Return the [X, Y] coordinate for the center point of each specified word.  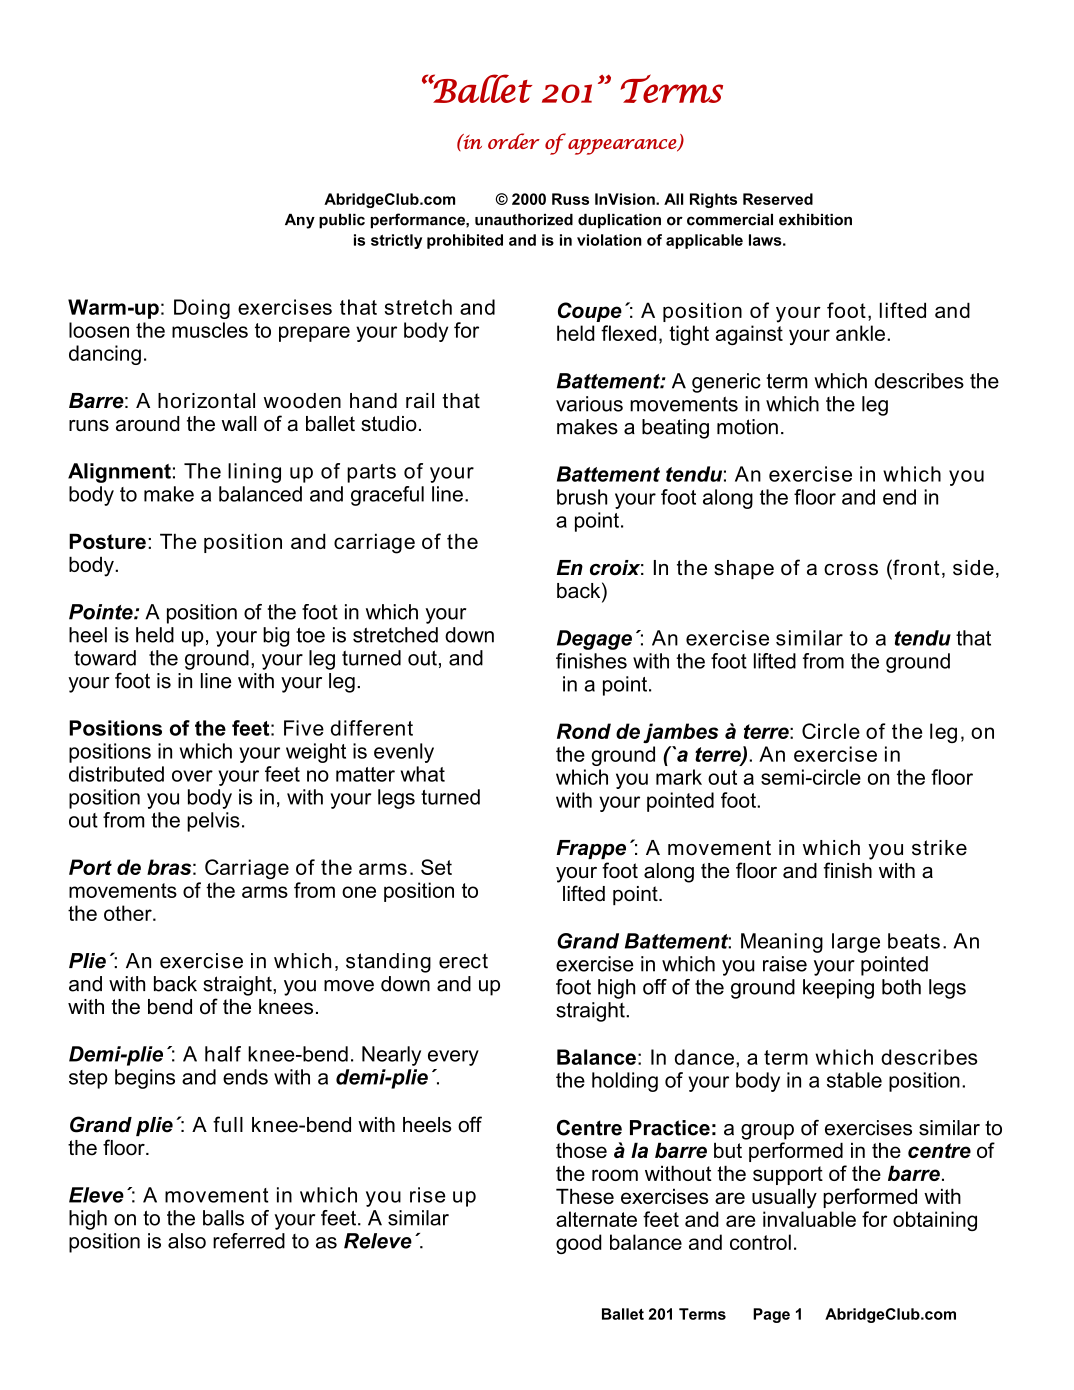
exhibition [815, 220]
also [187, 1241]
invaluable [809, 1219]
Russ [570, 199]
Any [300, 221]
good [579, 1244]
